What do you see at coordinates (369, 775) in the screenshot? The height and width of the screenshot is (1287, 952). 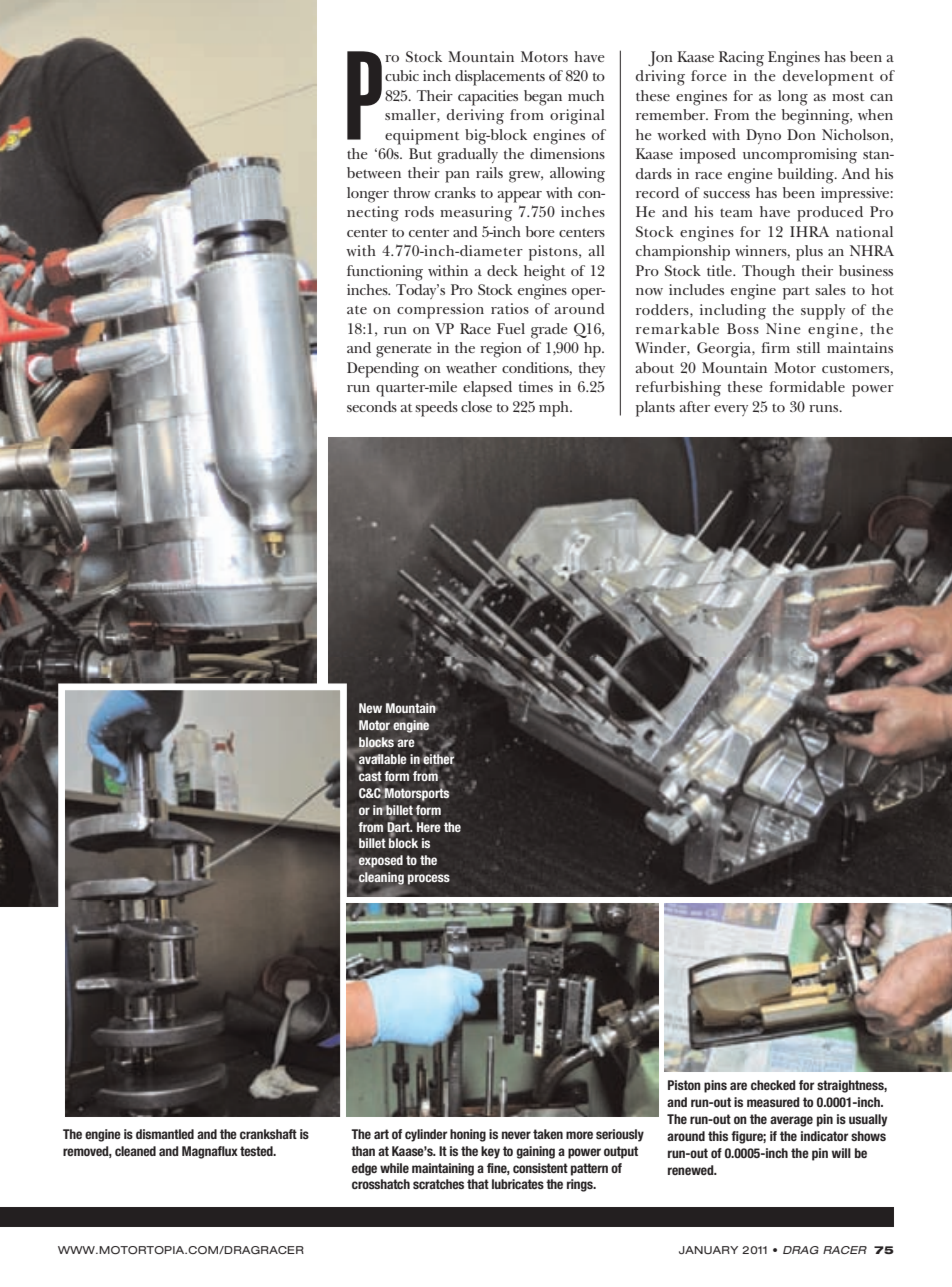 I see `cast` at bounding box center [369, 775].
